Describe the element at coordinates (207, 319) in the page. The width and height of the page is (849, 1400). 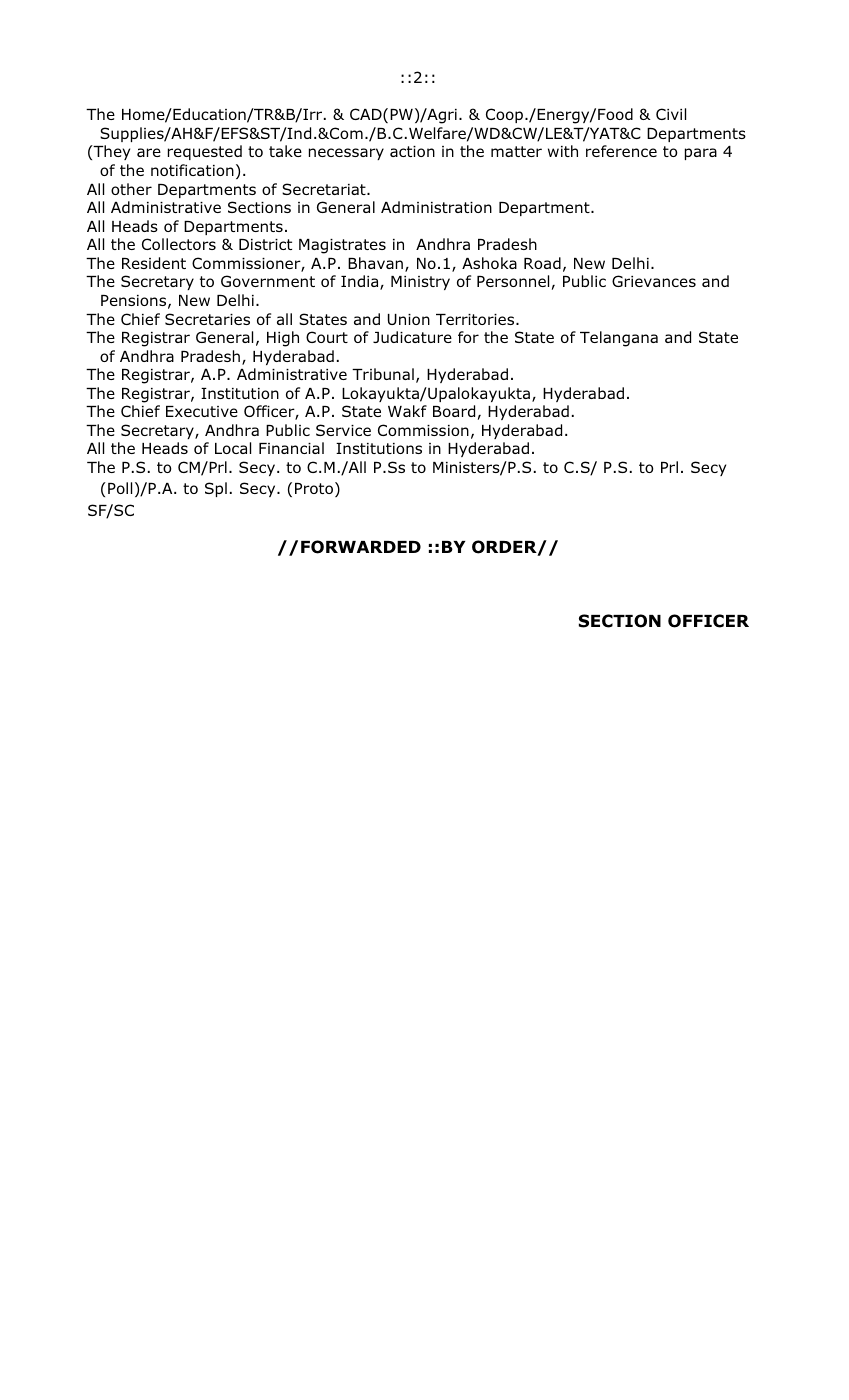
I see `Secretaries` at that location.
